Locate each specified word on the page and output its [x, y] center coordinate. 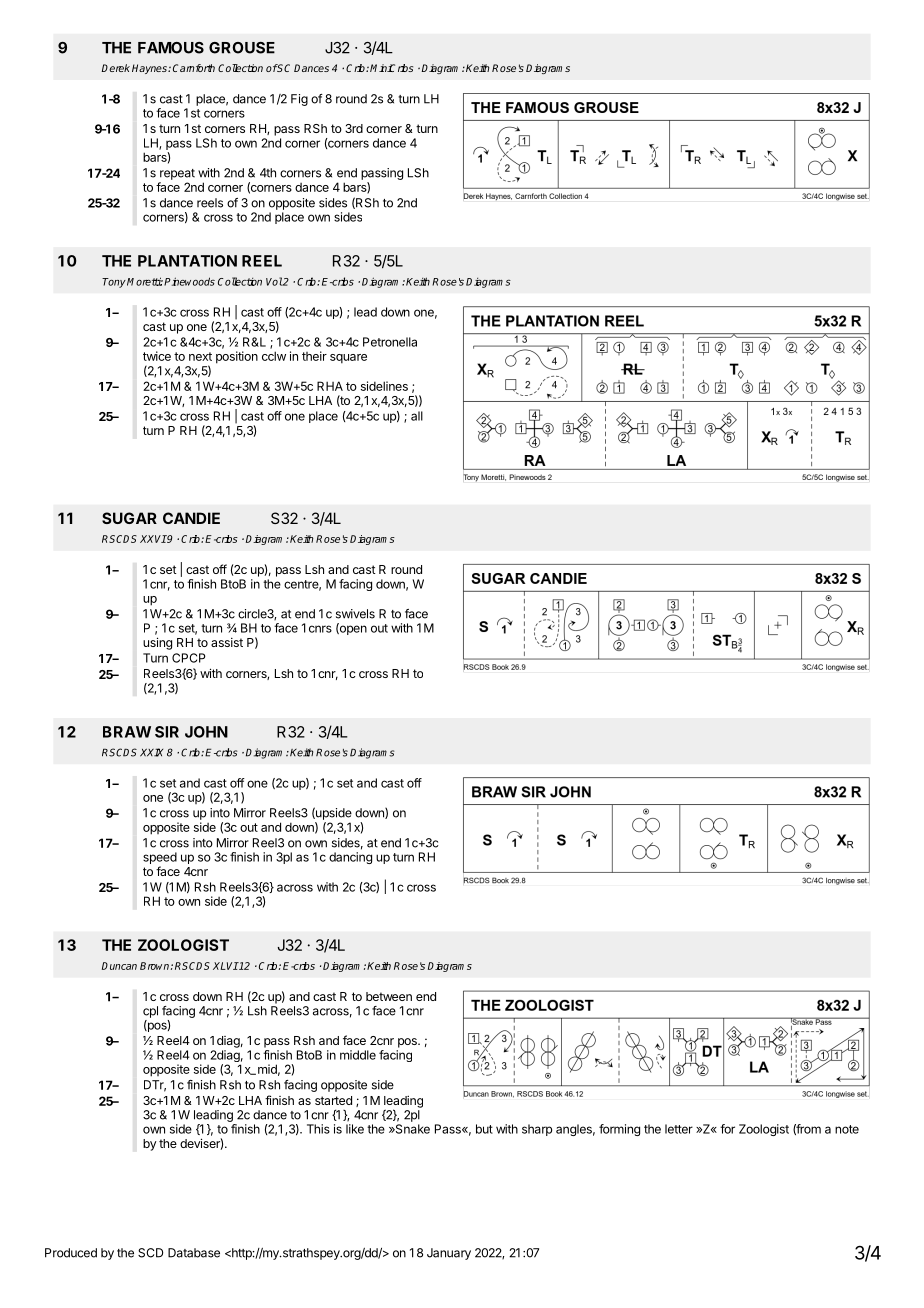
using [157, 643]
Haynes [150, 69]
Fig [299, 100]
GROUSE [242, 48]
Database [194, 1253]
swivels [355, 614]
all [417, 416]
